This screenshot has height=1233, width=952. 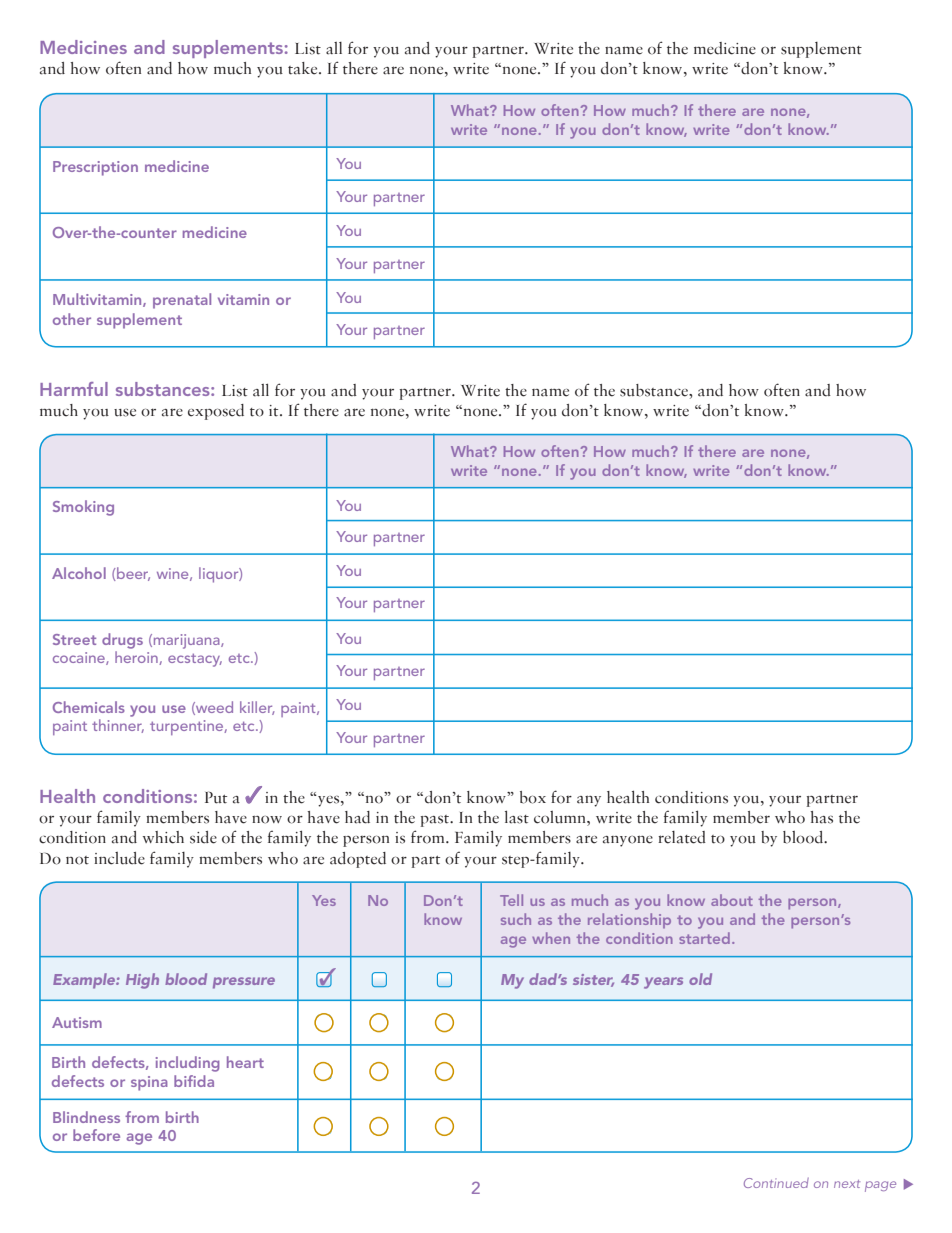 I want to click on related, so click(x=682, y=837).
